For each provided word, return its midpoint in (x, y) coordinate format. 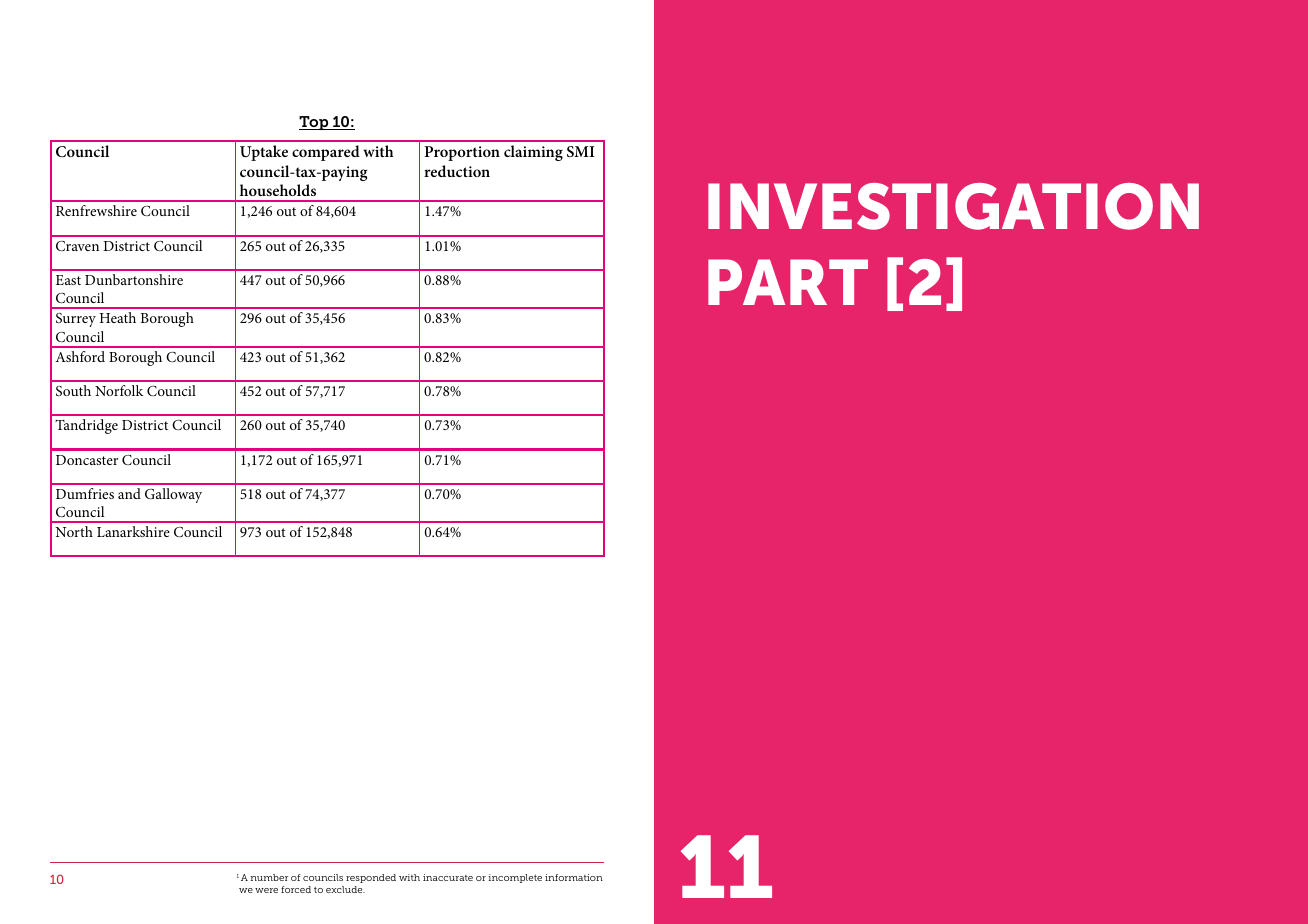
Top (315, 123)
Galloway (173, 495)
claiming (533, 153)
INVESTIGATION (953, 206)
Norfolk (119, 390)
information (574, 877)
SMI (581, 151)
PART (788, 282)
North (74, 531)
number (269, 877)
